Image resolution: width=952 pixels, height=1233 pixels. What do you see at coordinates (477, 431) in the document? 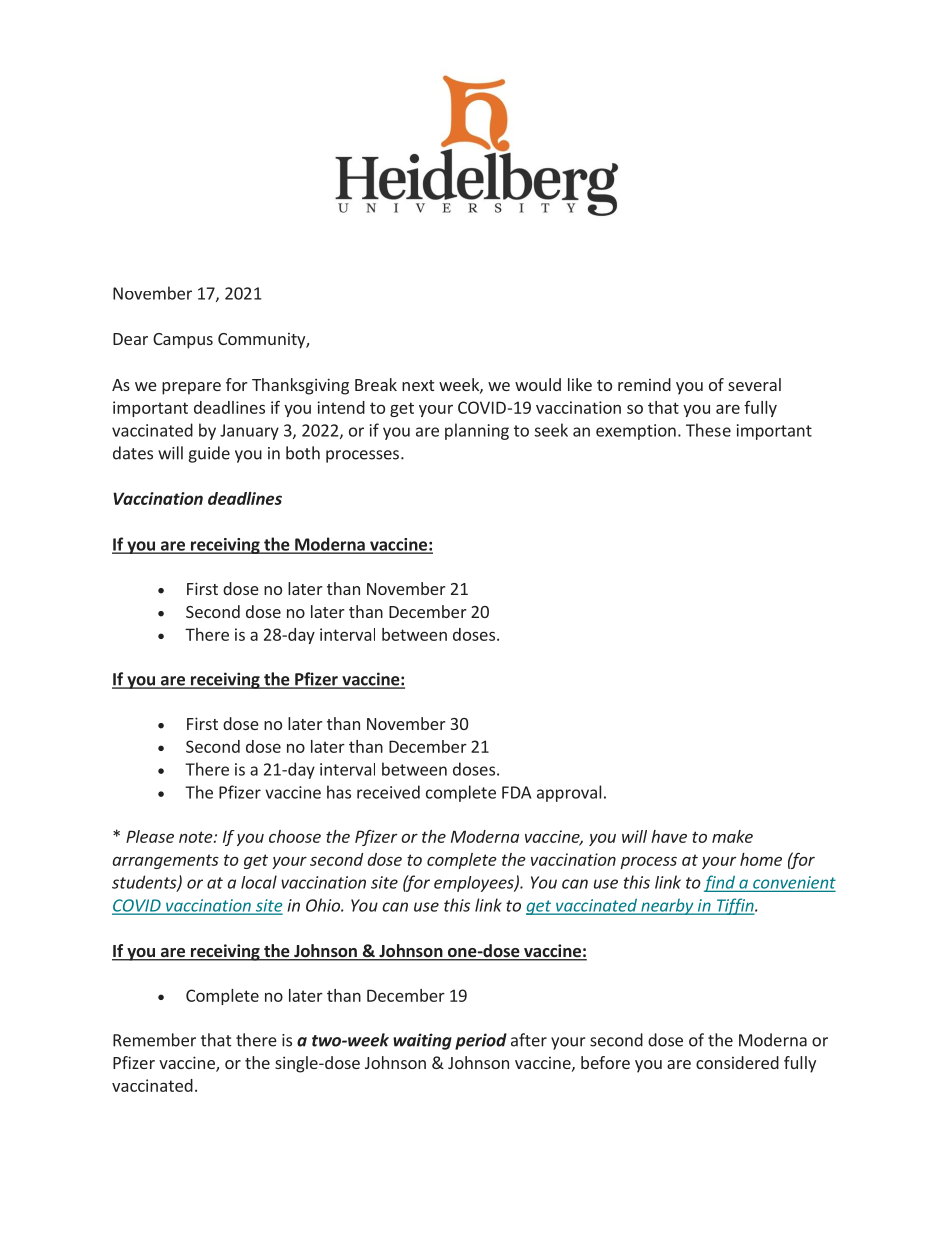
I see `planning` at bounding box center [477, 431].
